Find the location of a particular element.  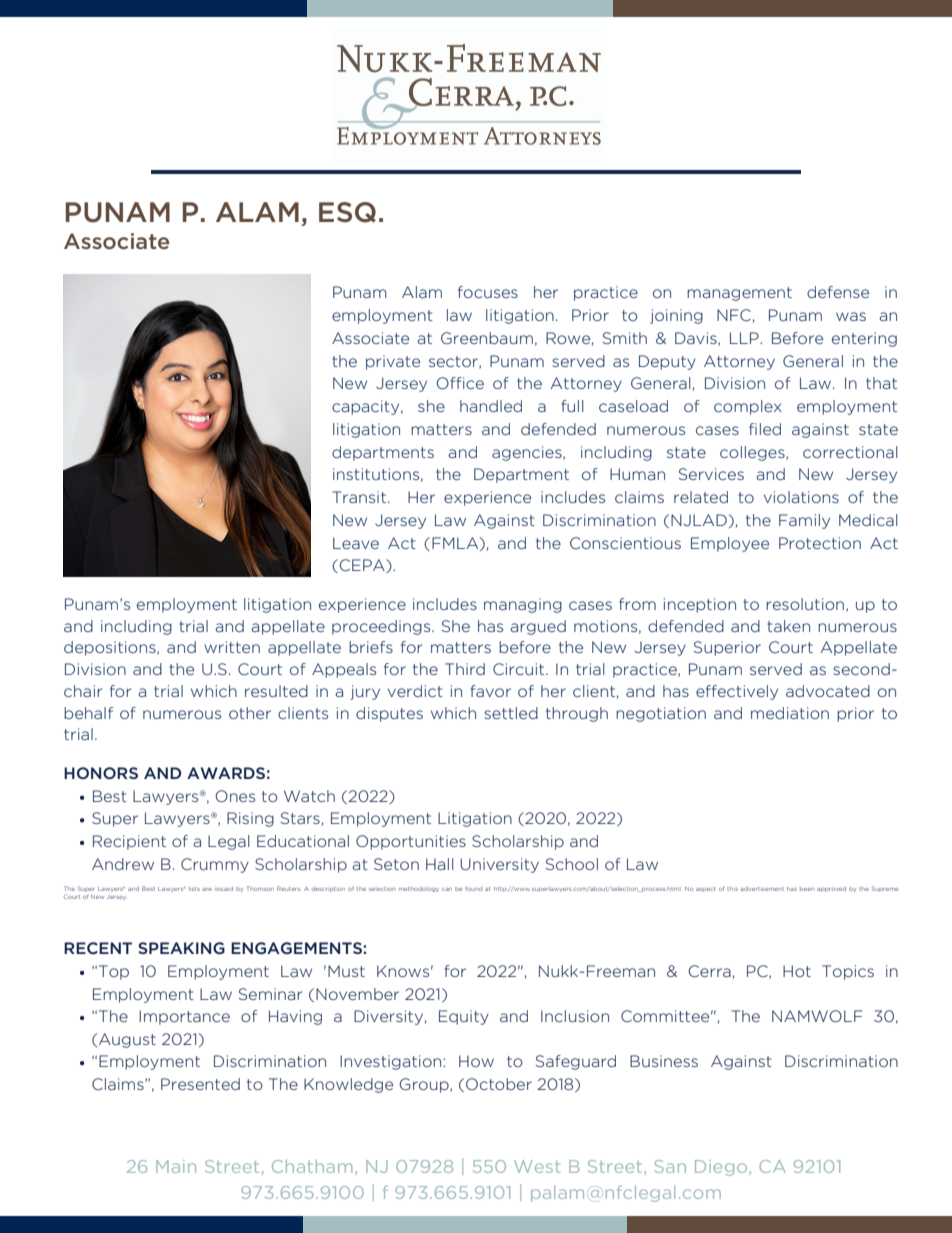

West is located at coordinates (537, 1166).
